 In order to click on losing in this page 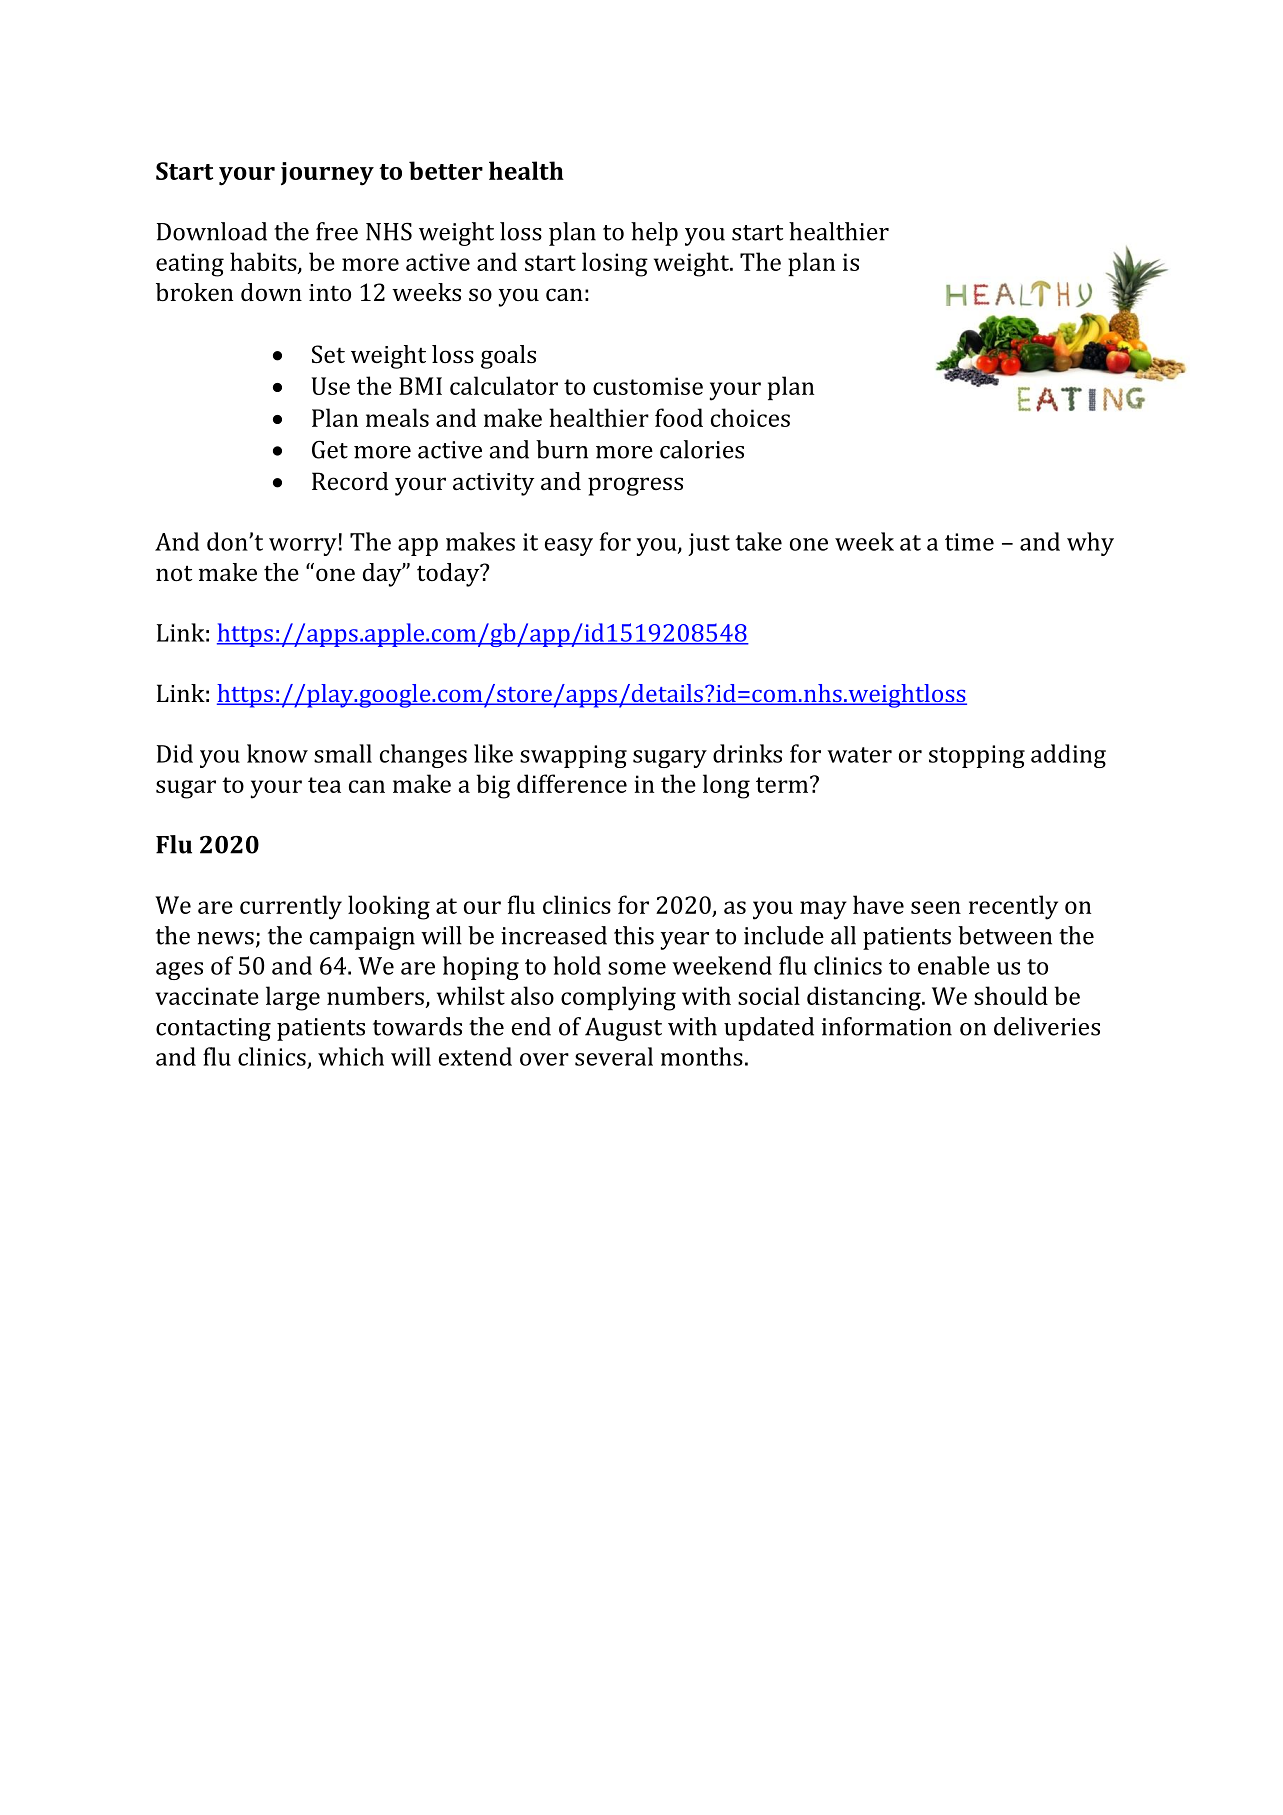, I will do `click(615, 264)`.
